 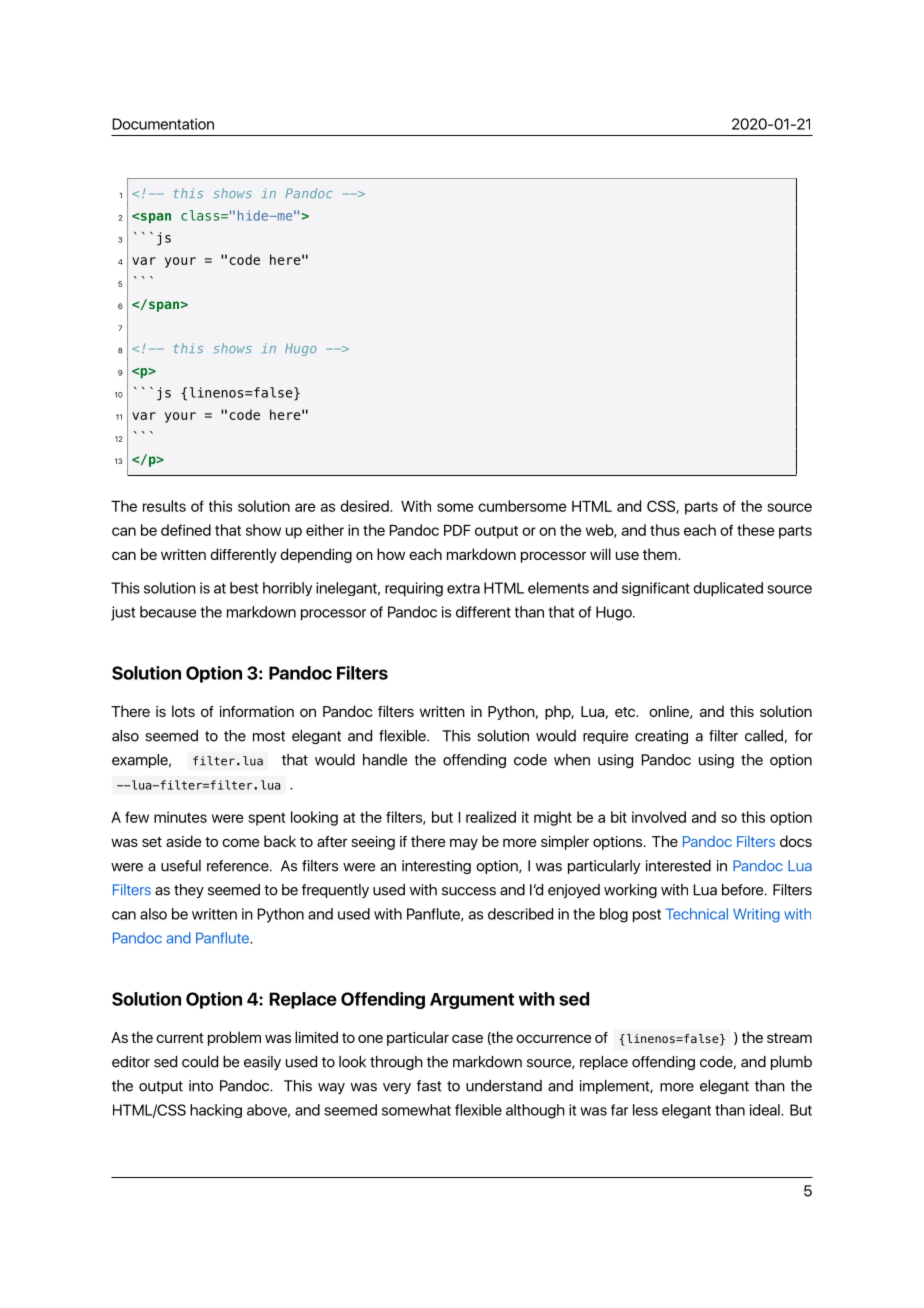 I want to click on fast, so click(x=429, y=1086).
